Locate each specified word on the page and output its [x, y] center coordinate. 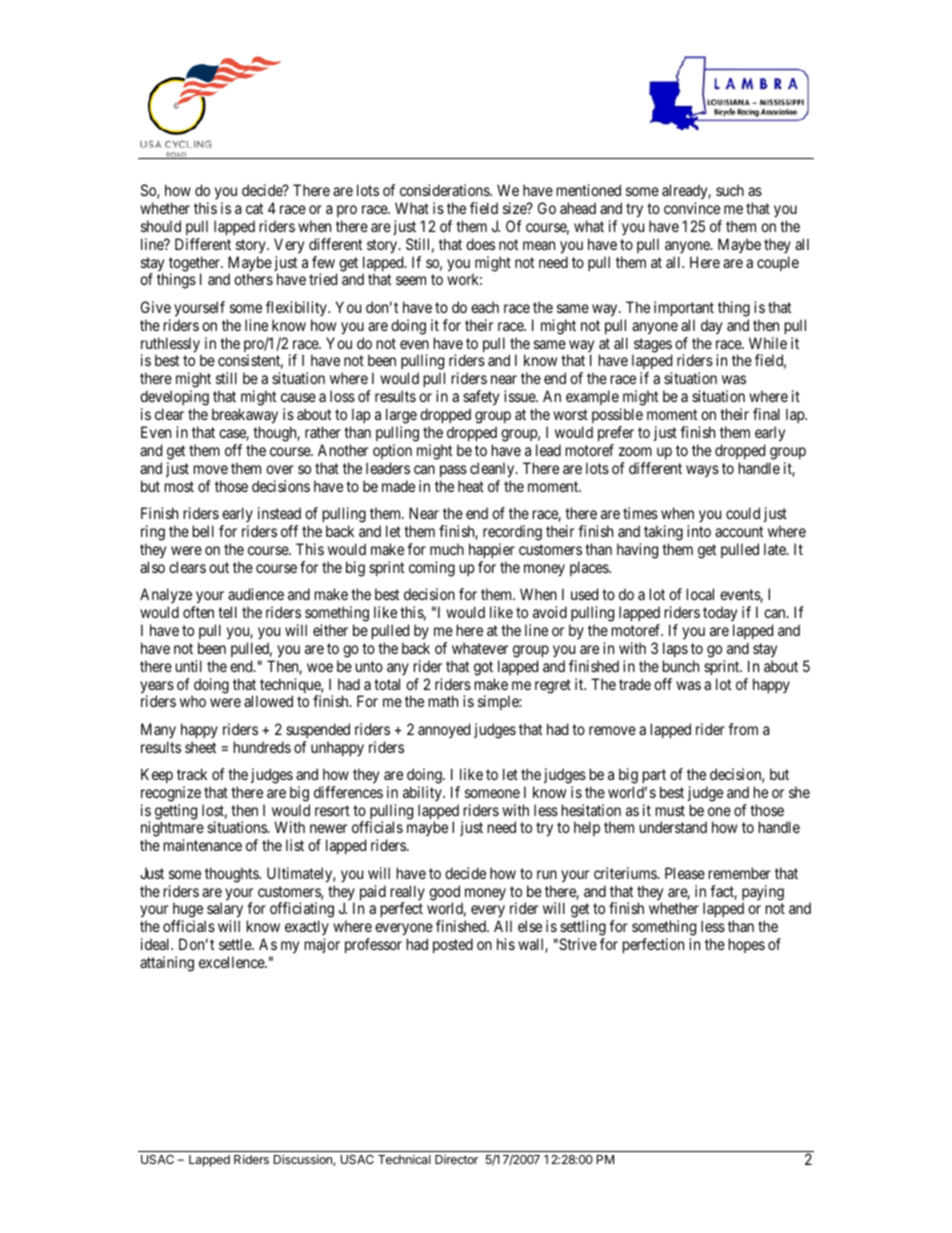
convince [692, 208]
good [446, 894]
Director [456, 1159]
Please [685, 873]
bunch [681, 666]
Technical [404, 1159]
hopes [747, 945]
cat [254, 208]
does [480, 244]
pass [453, 471]
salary [224, 911]
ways [702, 471]
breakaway [245, 417]
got [483, 668]
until [189, 666]
